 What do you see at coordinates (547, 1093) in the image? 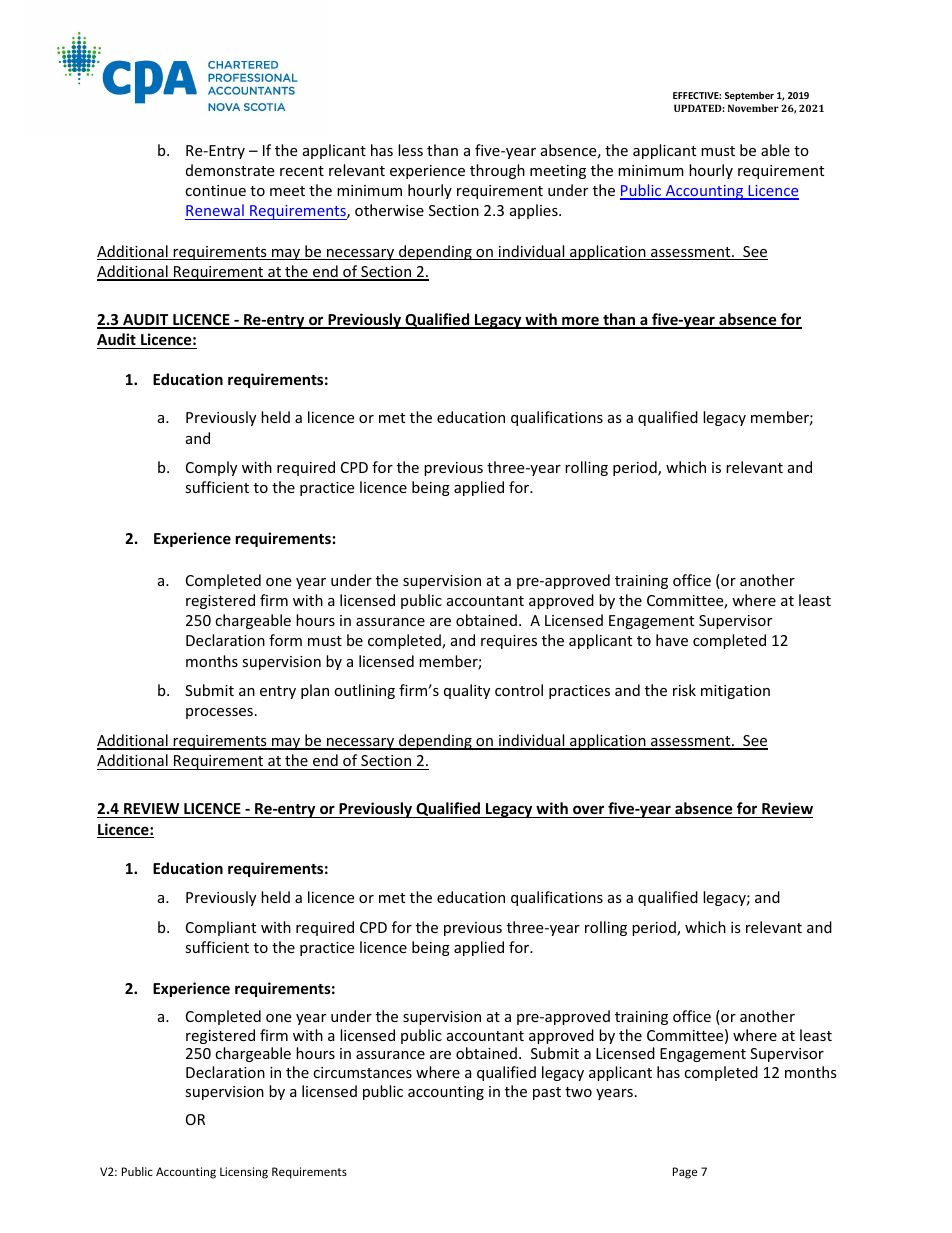
I see `past` at bounding box center [547, 1093].
